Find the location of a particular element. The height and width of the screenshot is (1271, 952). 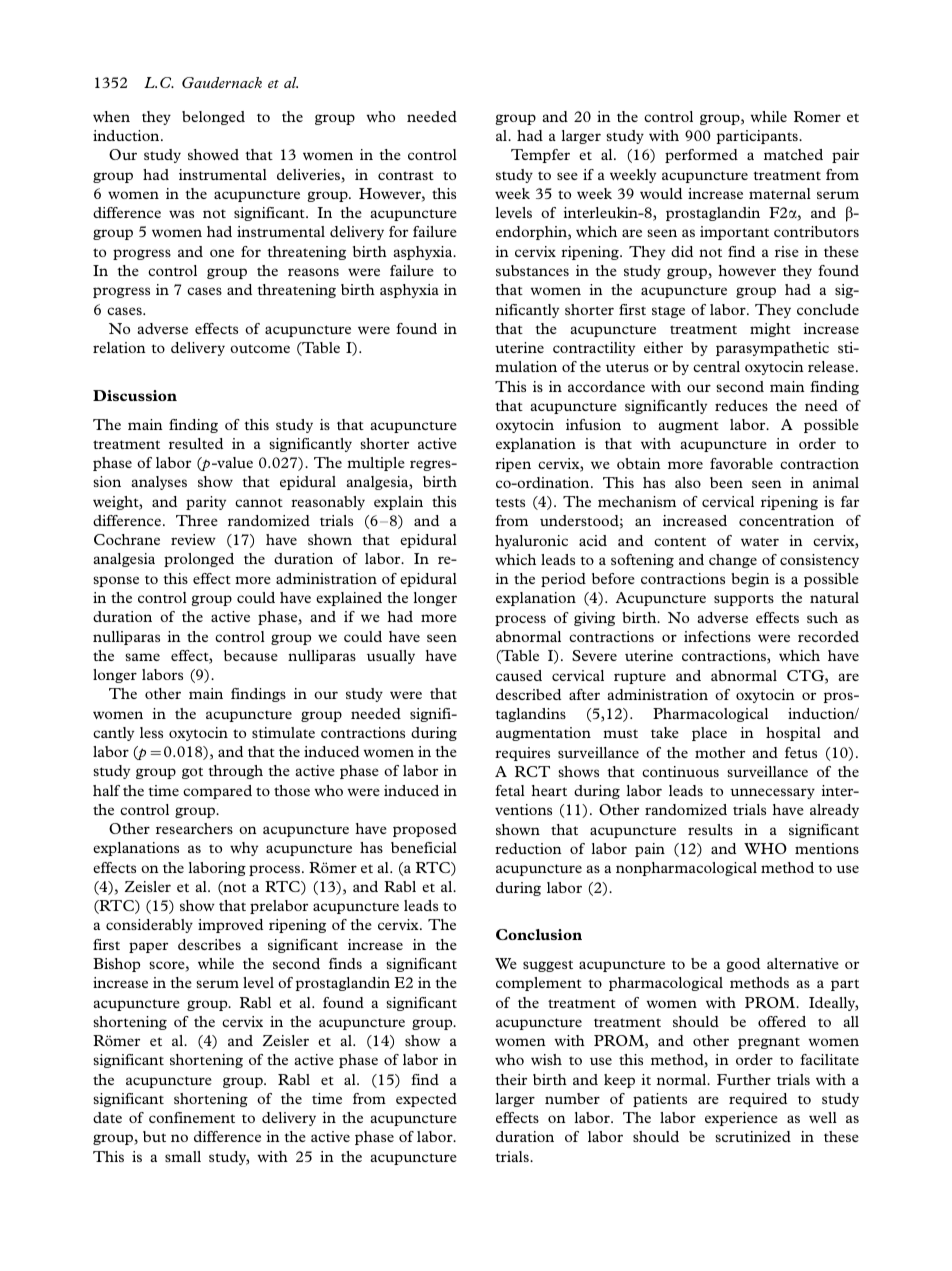

matched is located at coordinates (793, 154).
